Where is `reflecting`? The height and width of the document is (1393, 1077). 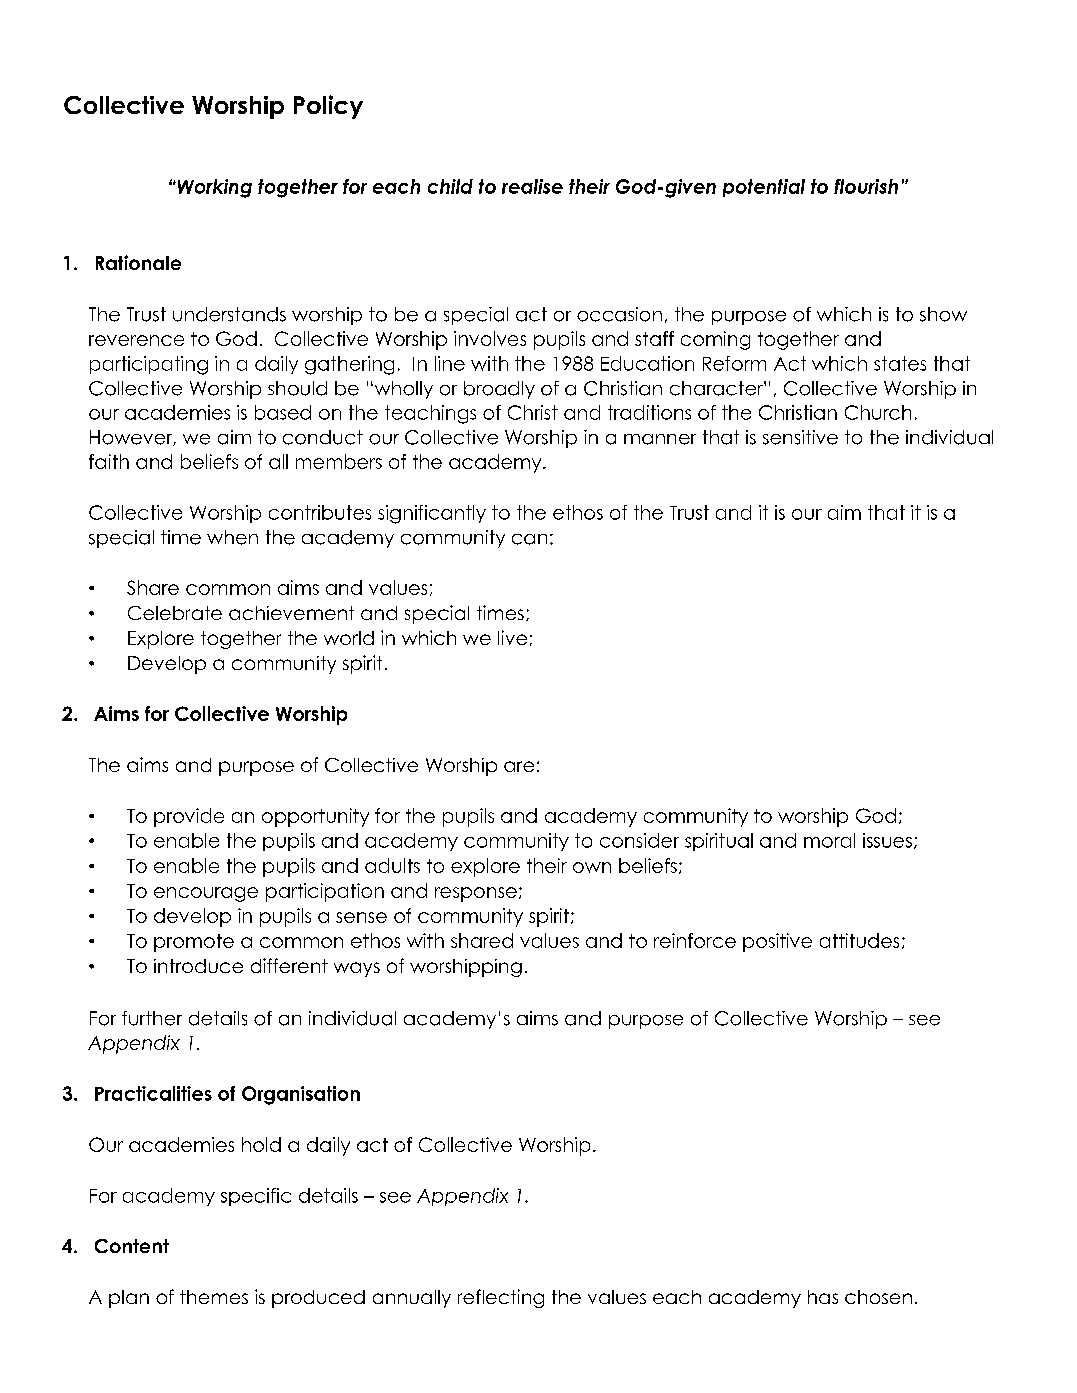 reflecting is located at coordinates (501, 1298).
